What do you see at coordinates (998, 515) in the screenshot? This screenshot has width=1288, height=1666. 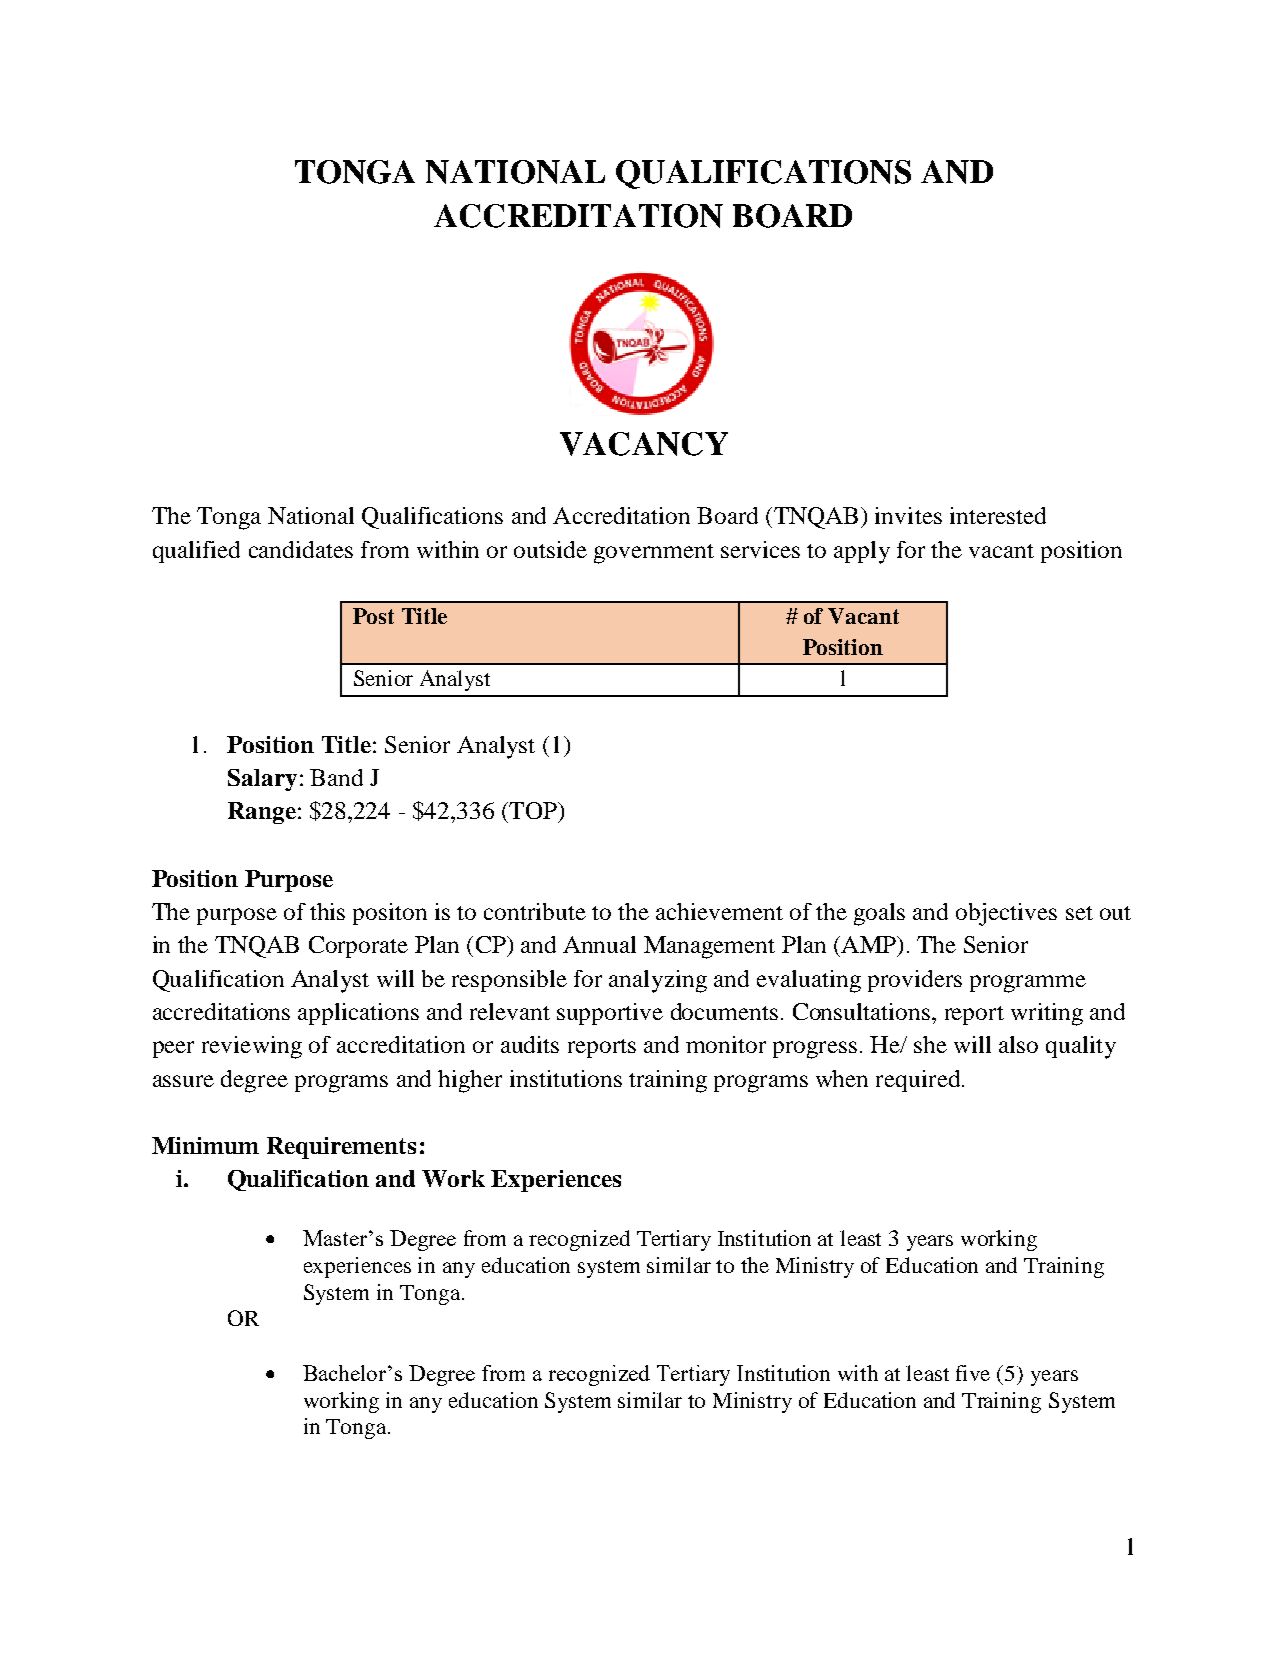 I see `interested` at bounding box center [998, 515].
